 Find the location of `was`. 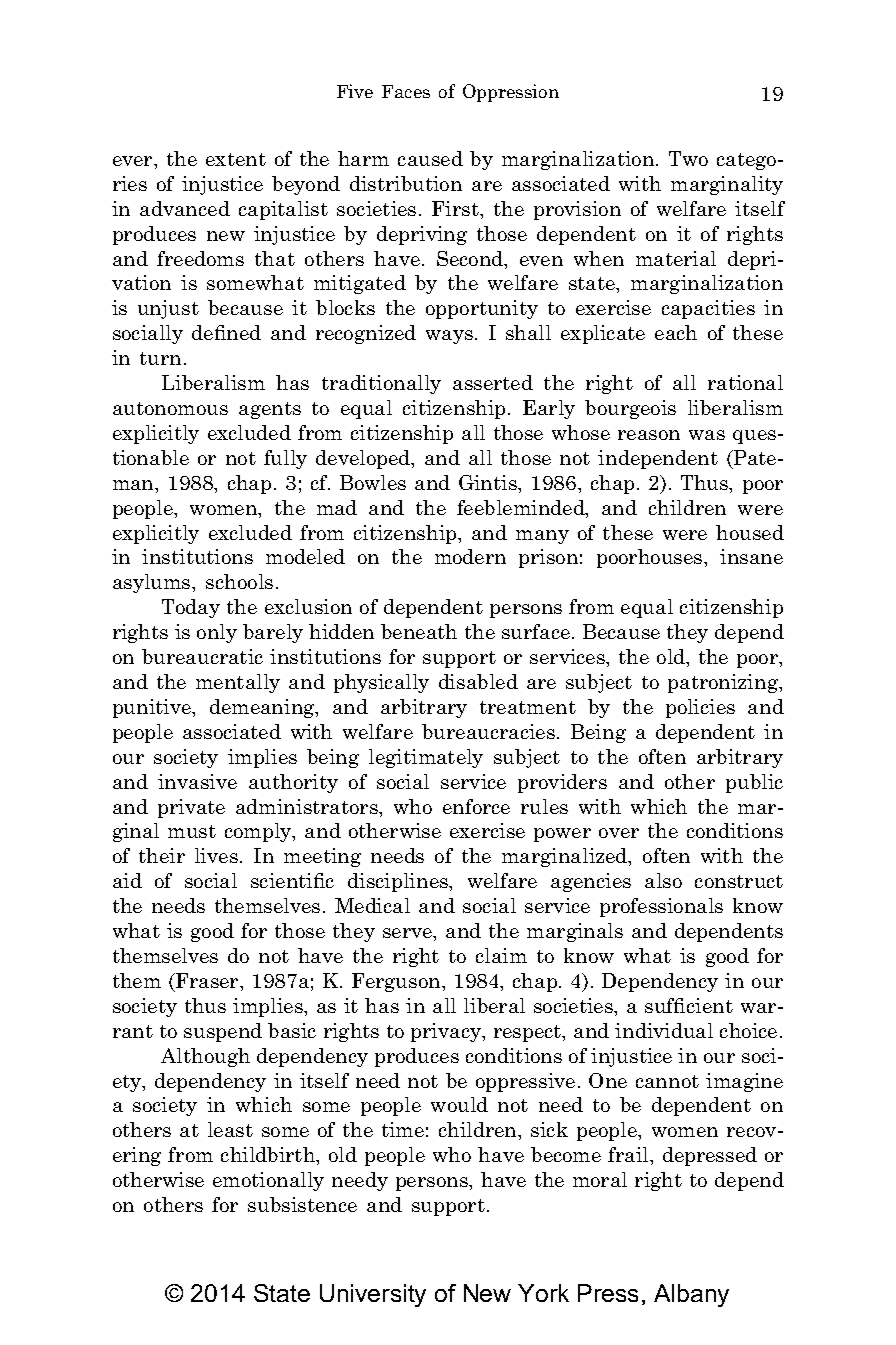

was is located at coordinates (707, 435).
